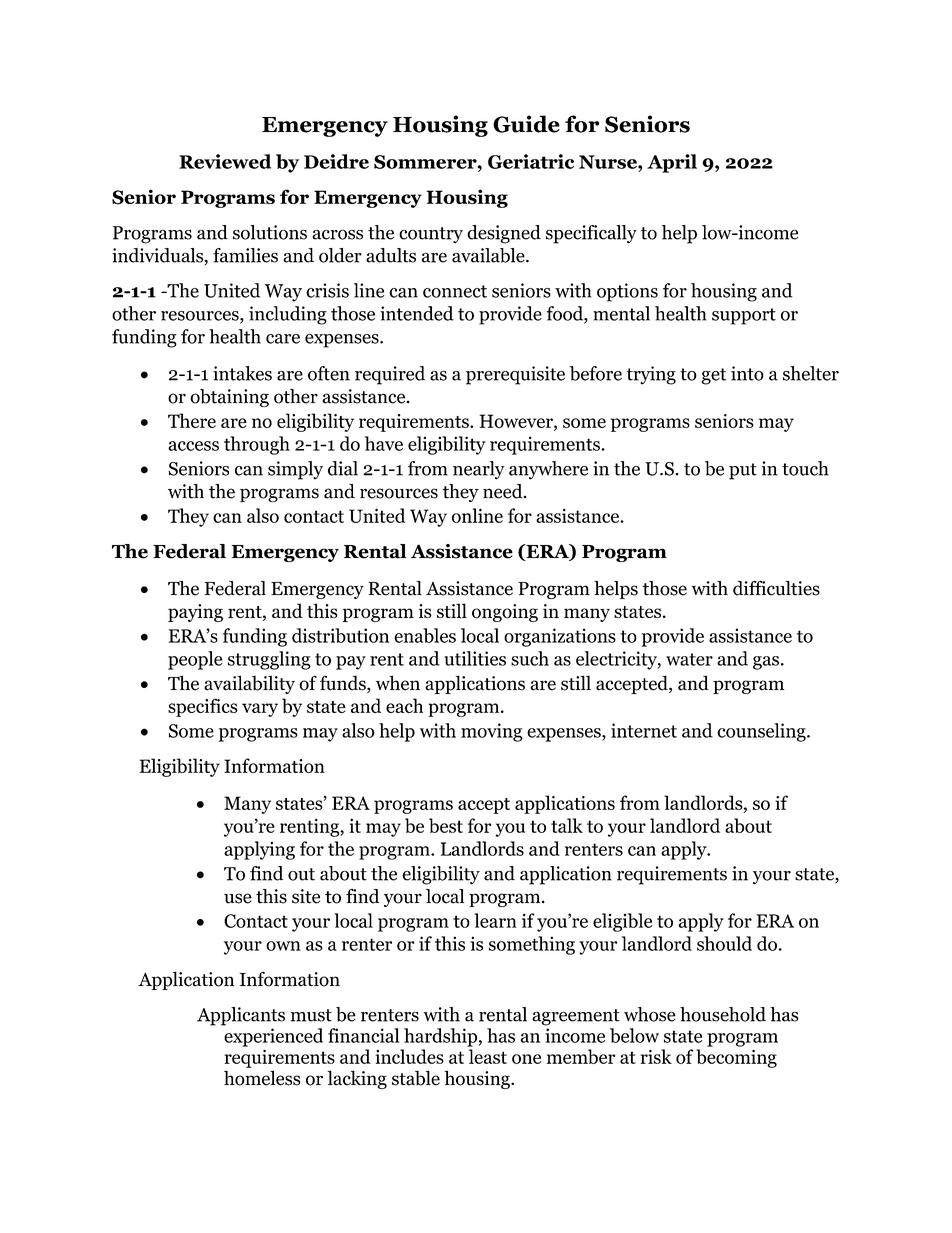 The image size is (952, 1233). Describe the element at coordinates (225, 161) in the document. I see `Reviewed` at that location.
